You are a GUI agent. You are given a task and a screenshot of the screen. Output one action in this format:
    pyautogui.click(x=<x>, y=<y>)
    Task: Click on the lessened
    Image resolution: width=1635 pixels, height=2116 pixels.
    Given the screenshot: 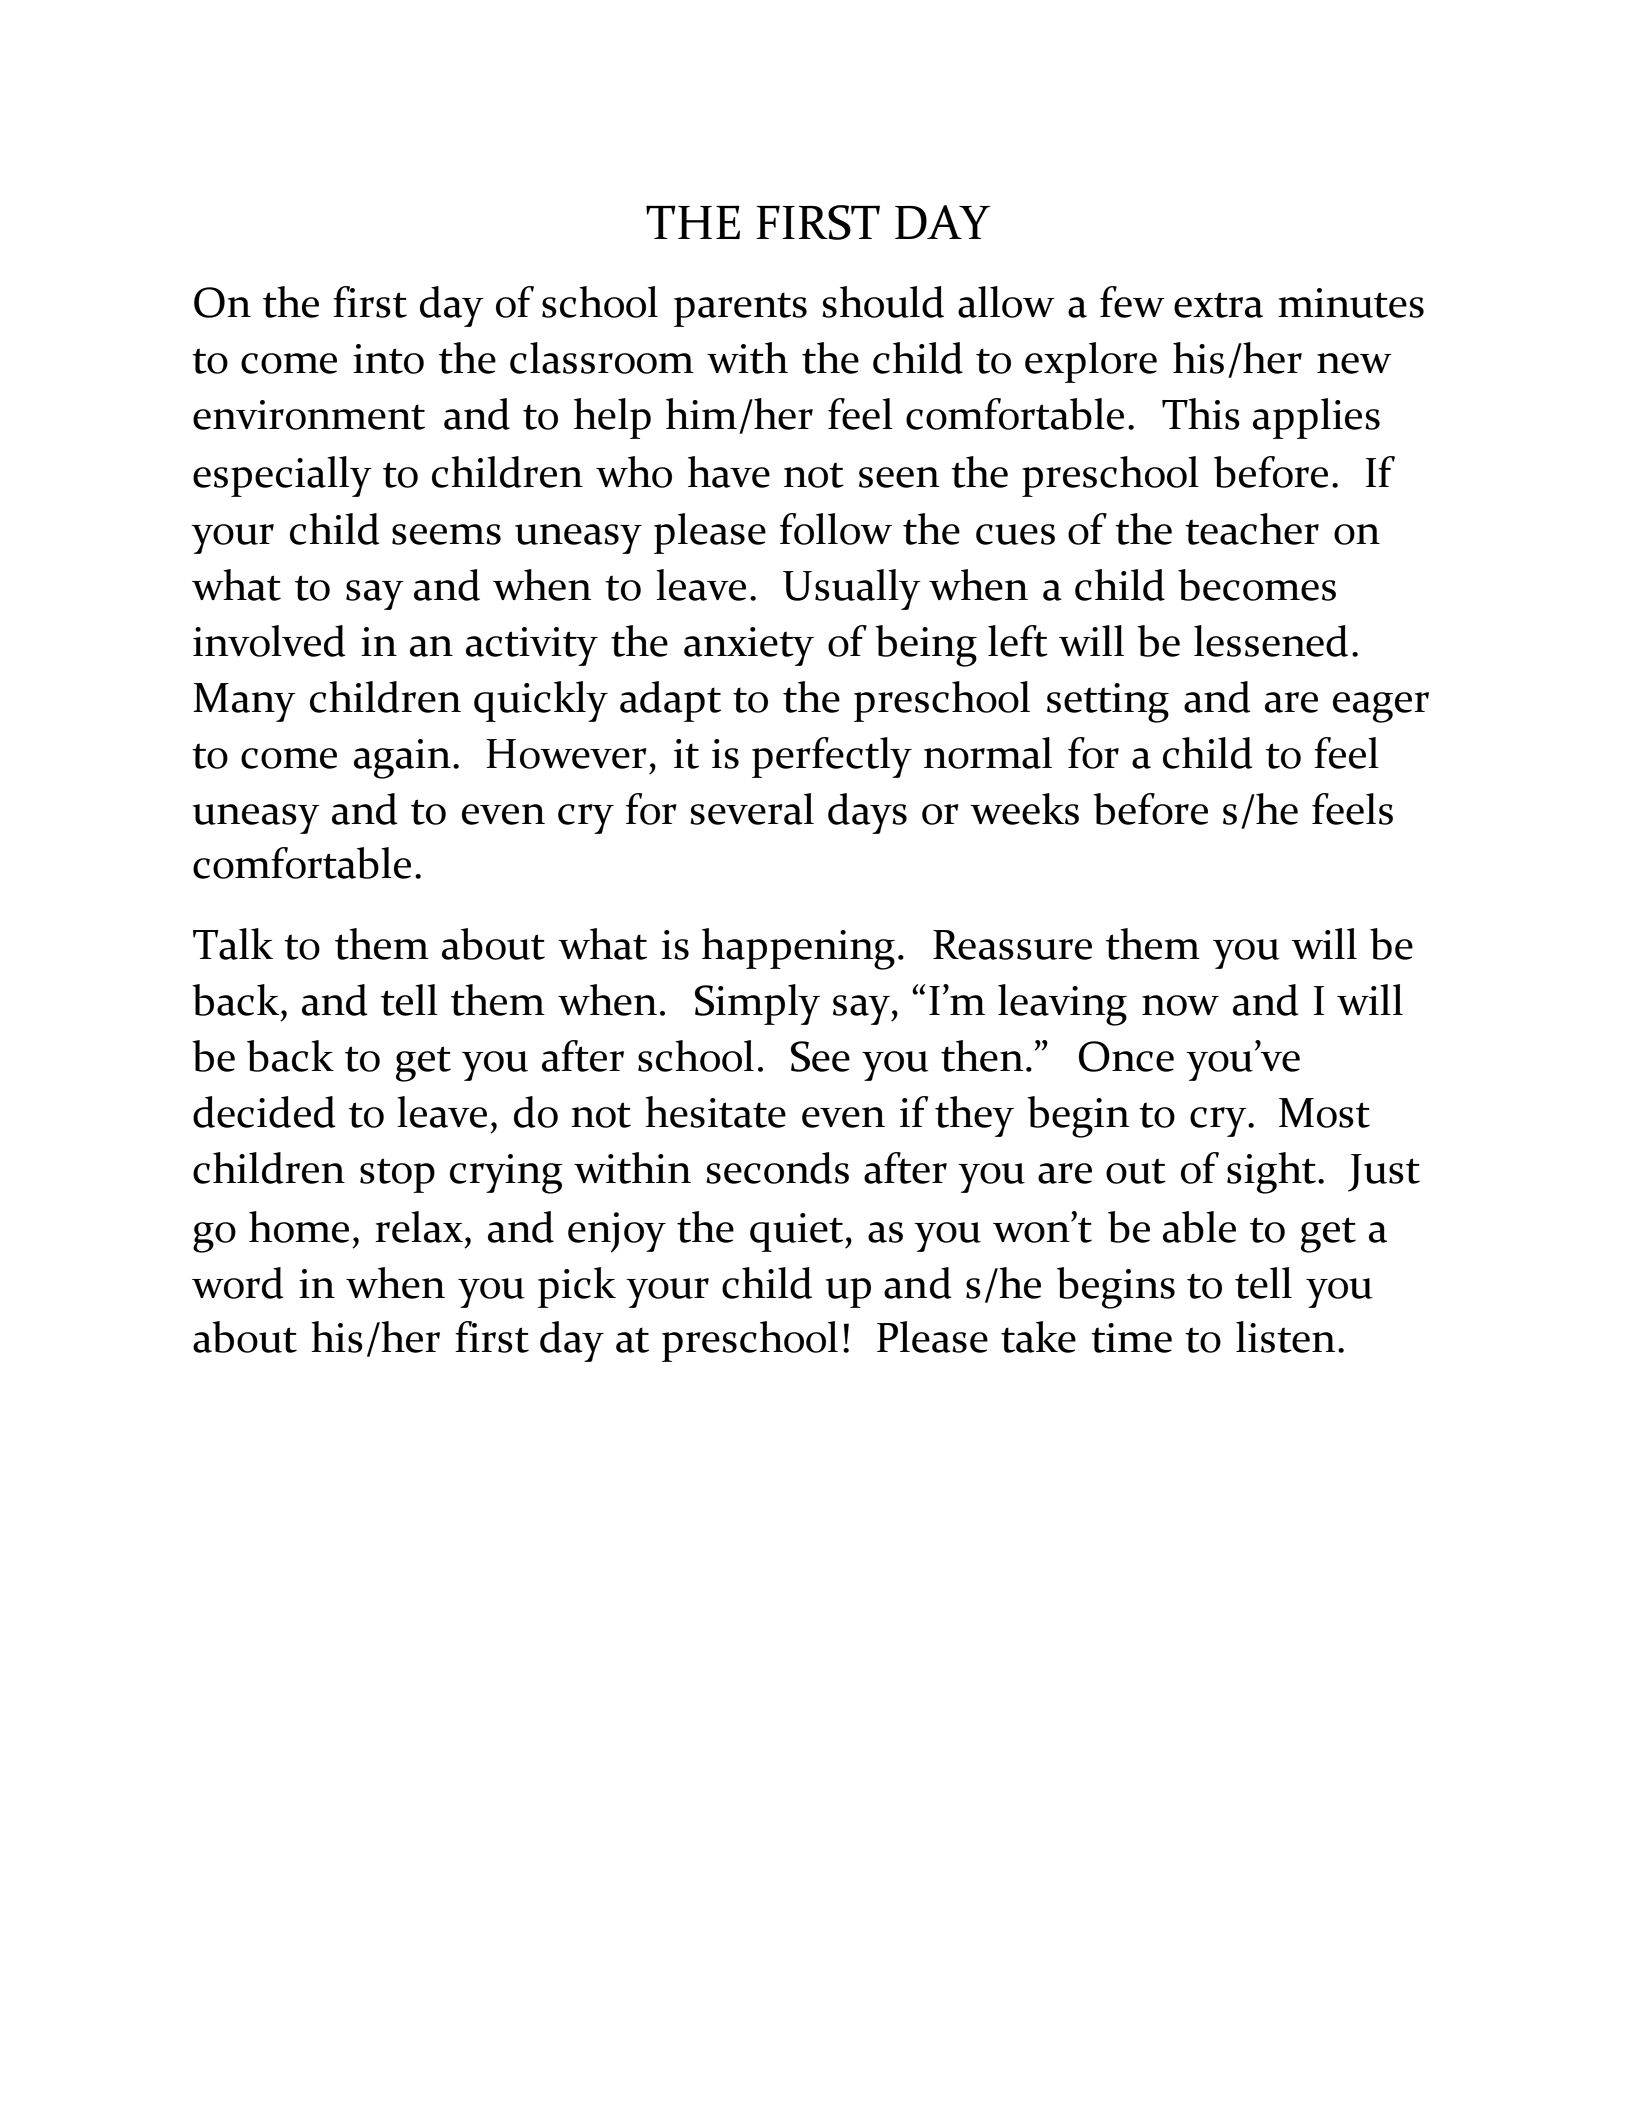 What is the action you would take?
    pyautogui.click(x=1271, y=641)
